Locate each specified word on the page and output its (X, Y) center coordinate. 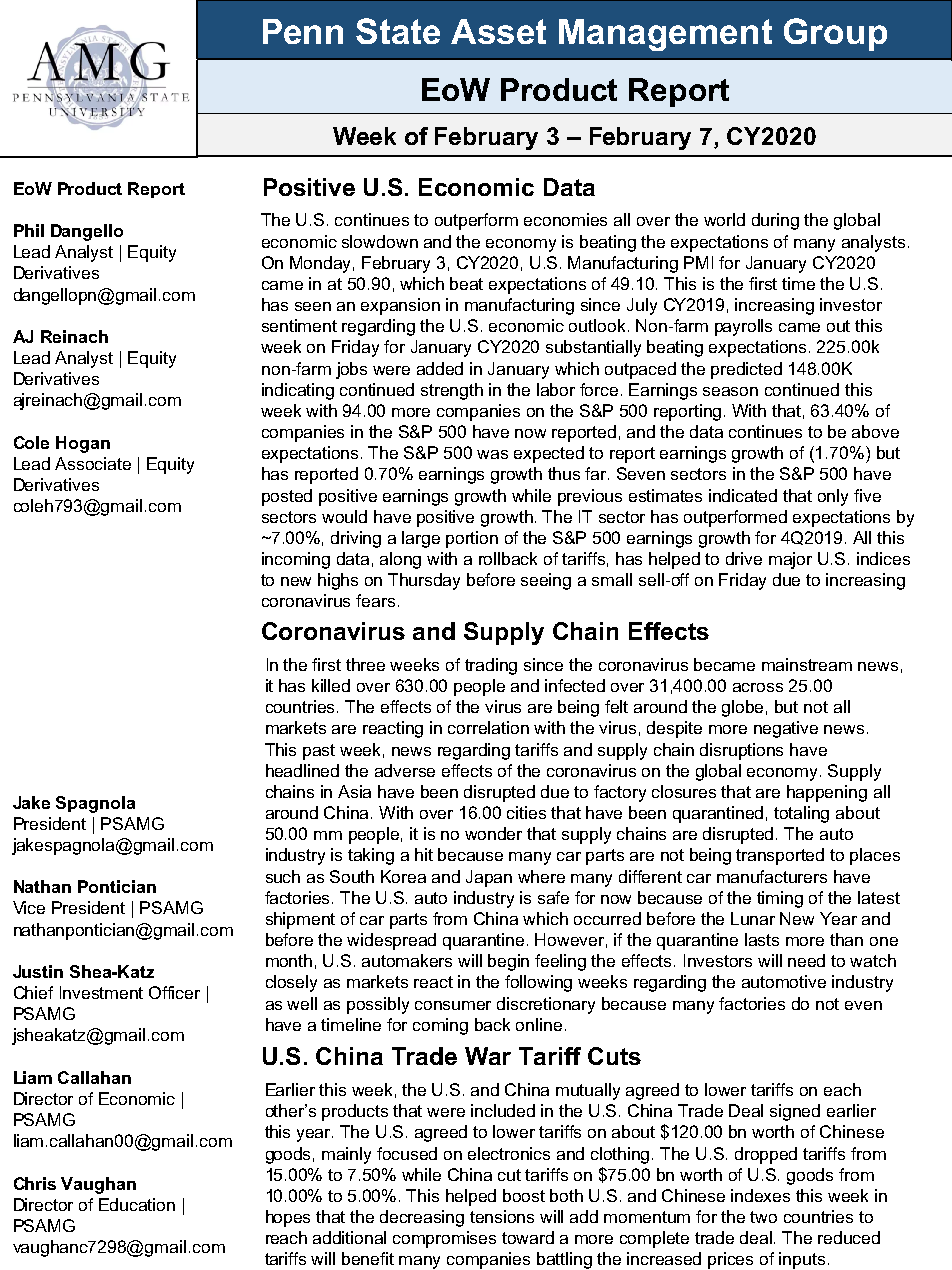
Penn (303, 31)
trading (491, 666)
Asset (498, 31)
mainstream (807, 664)
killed (331, 685)
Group (835, 34)
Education (137, 1204)
